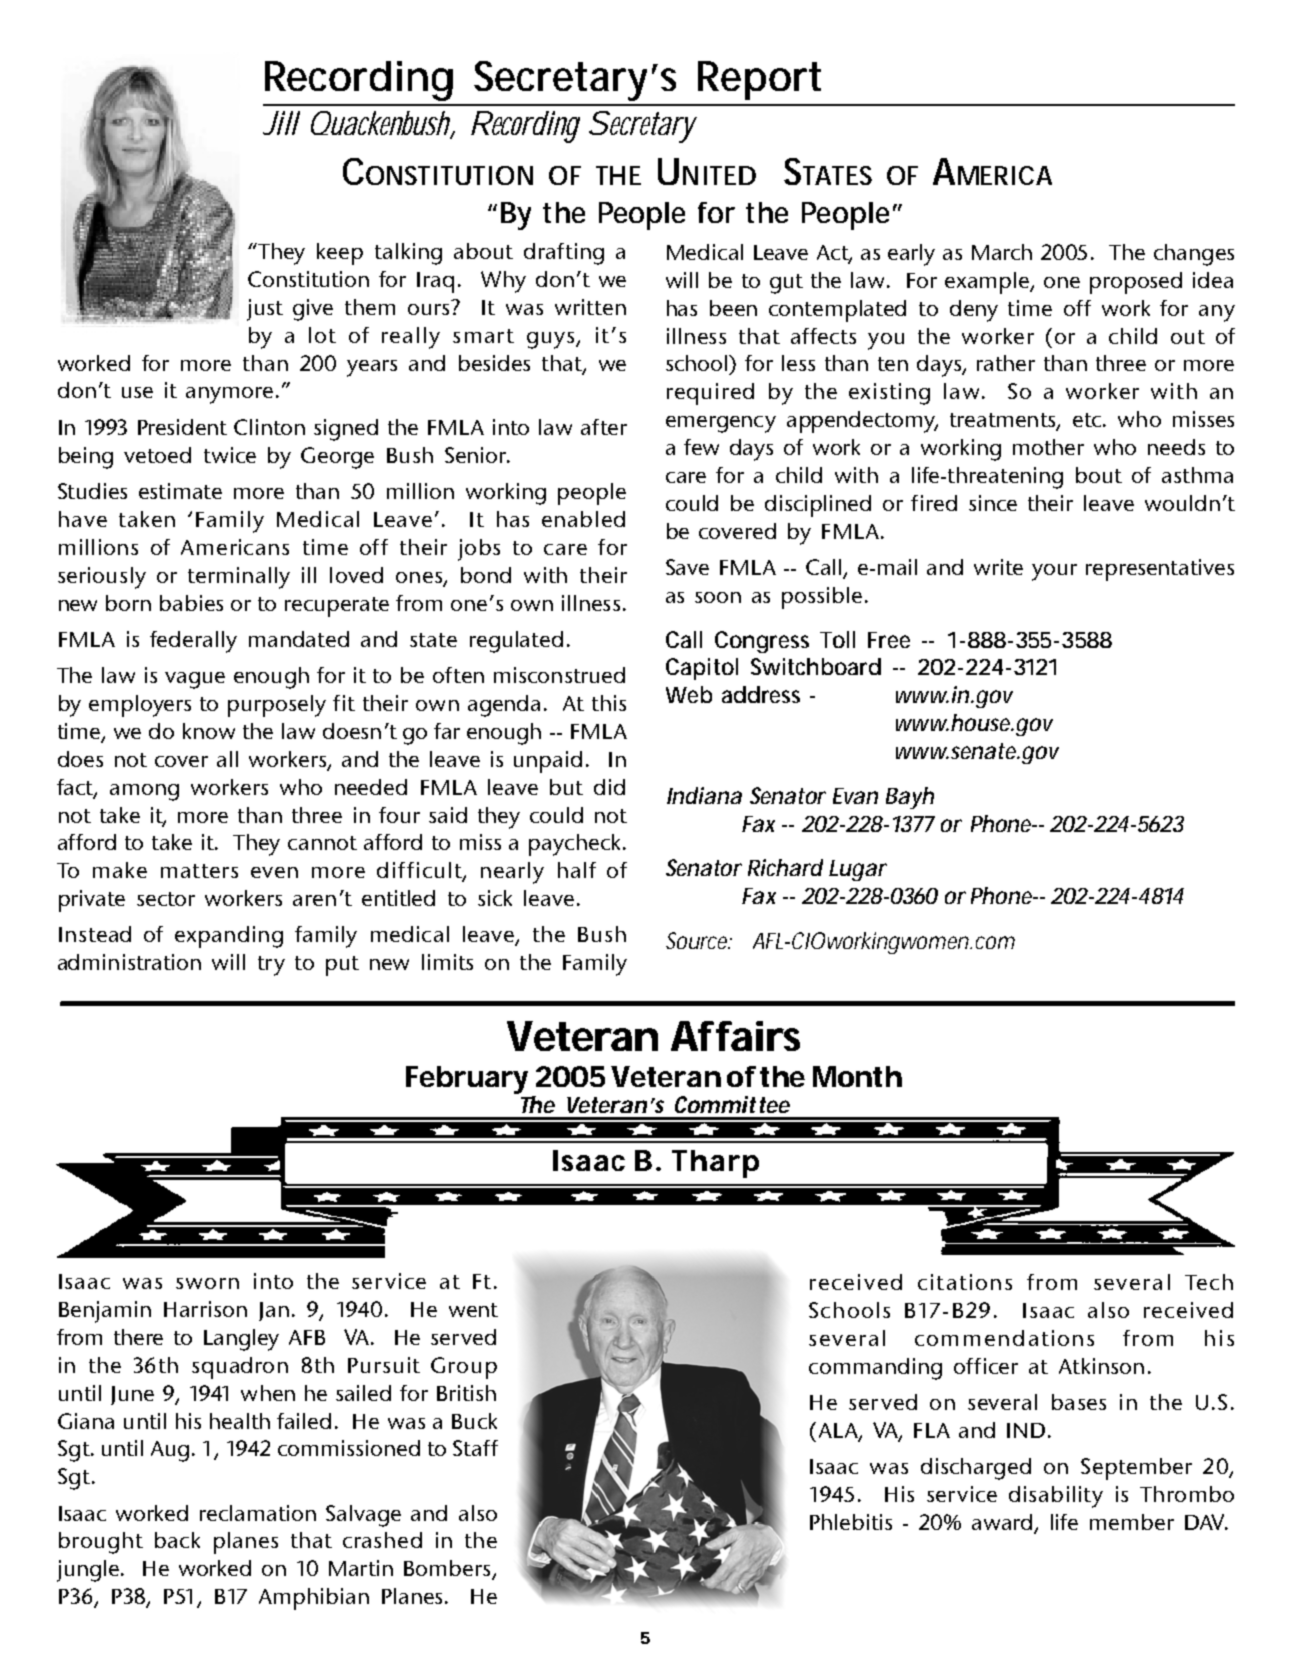 The height and width of the screenshot is (1672, 1292). I want to click on try, so click(271, 966).
